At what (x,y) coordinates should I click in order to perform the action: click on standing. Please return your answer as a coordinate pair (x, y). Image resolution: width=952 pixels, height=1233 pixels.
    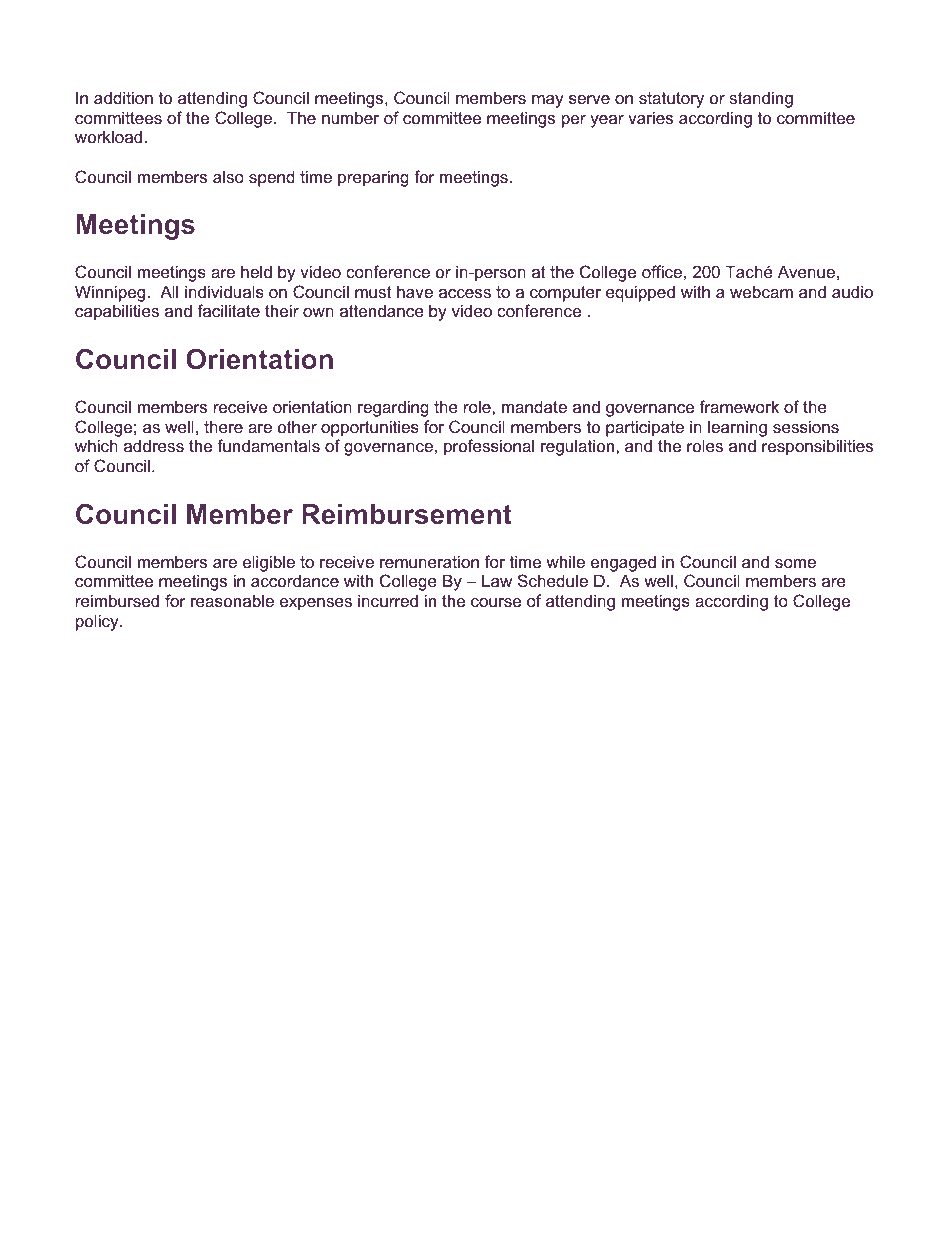
    Looking at the image, I should click on (761, 99).
